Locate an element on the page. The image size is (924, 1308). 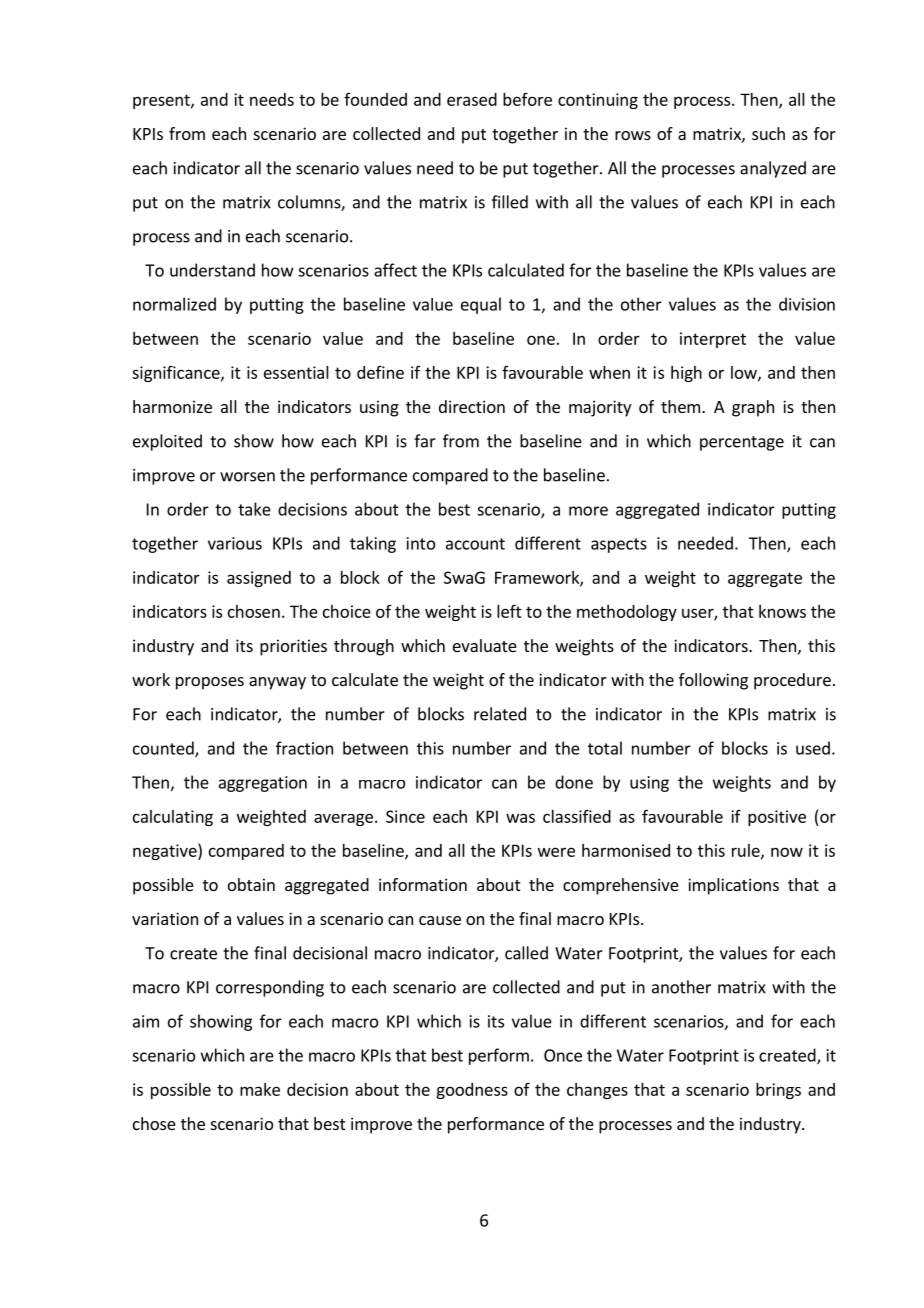
knows is located at coordinates (782, 611).
